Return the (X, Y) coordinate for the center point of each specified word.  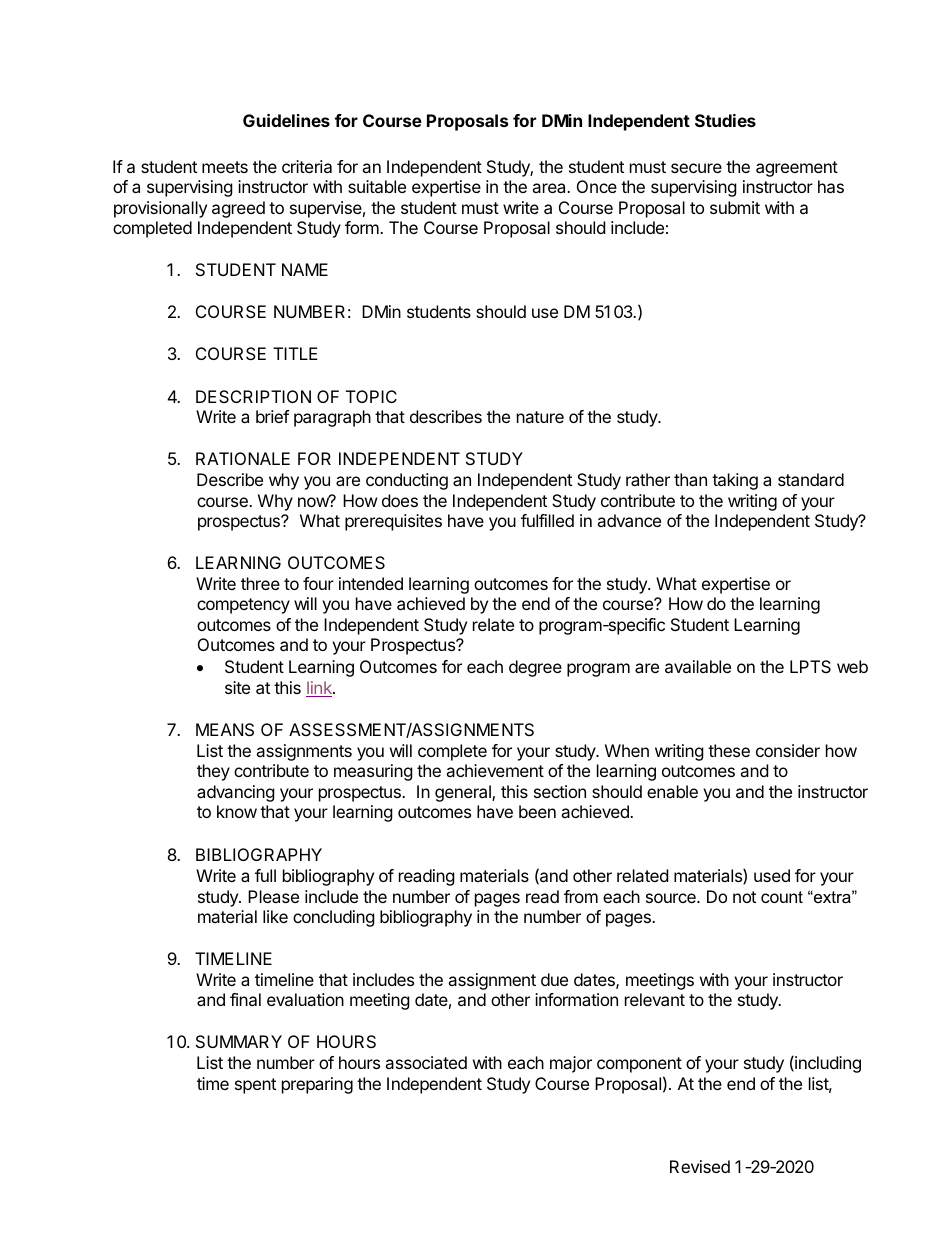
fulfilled (547, 520)
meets (225, 167)
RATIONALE (243, 458)
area (550, 188)
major (571, 1064)
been (537, 811)
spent (255, 1086)
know (237, 811)
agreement (797, 169)
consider (788, 750)
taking (735, 481)
